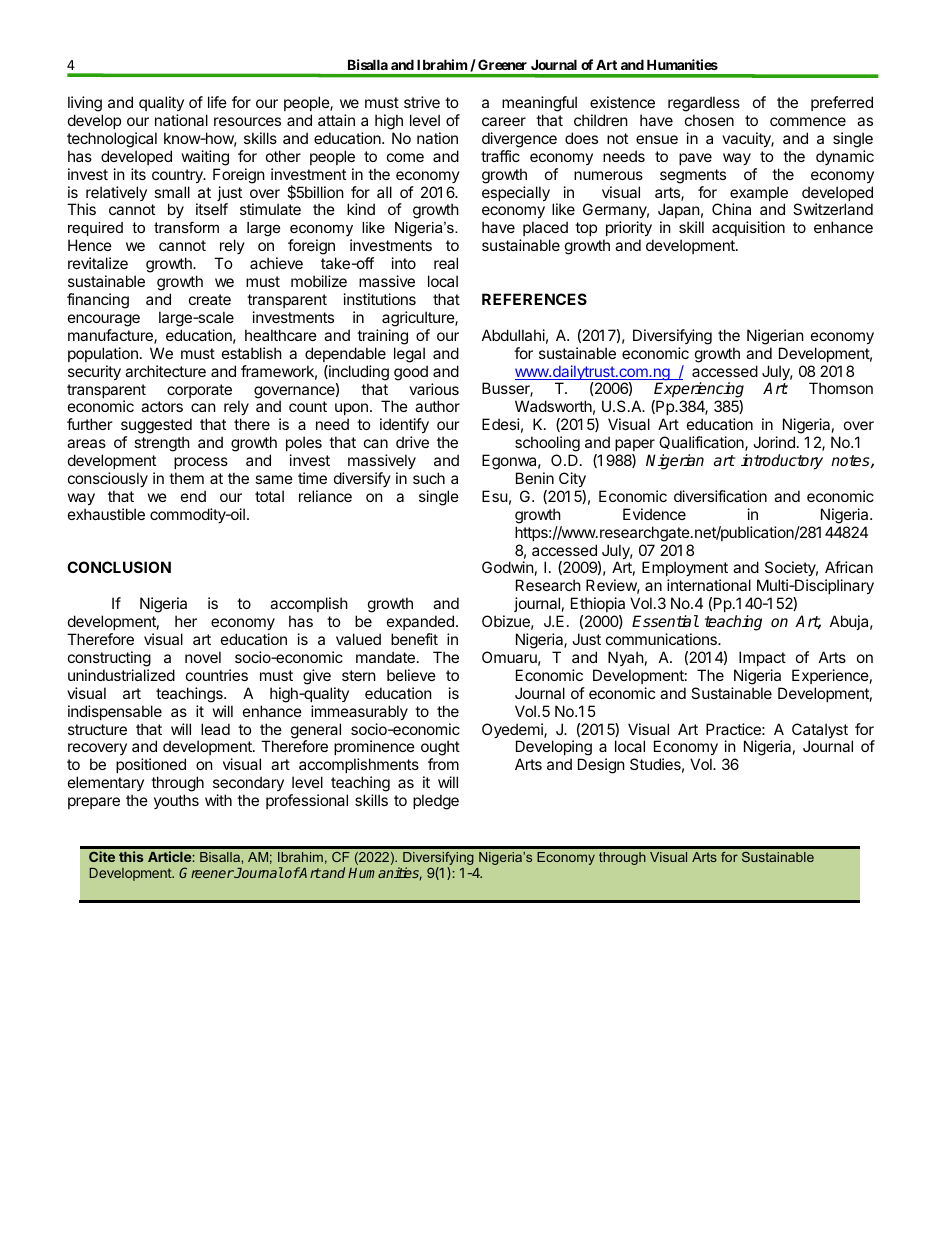  What do you see at coordinates (203, 657) in the screenshot?
I see `novel` at bounding box center [203, 657].
